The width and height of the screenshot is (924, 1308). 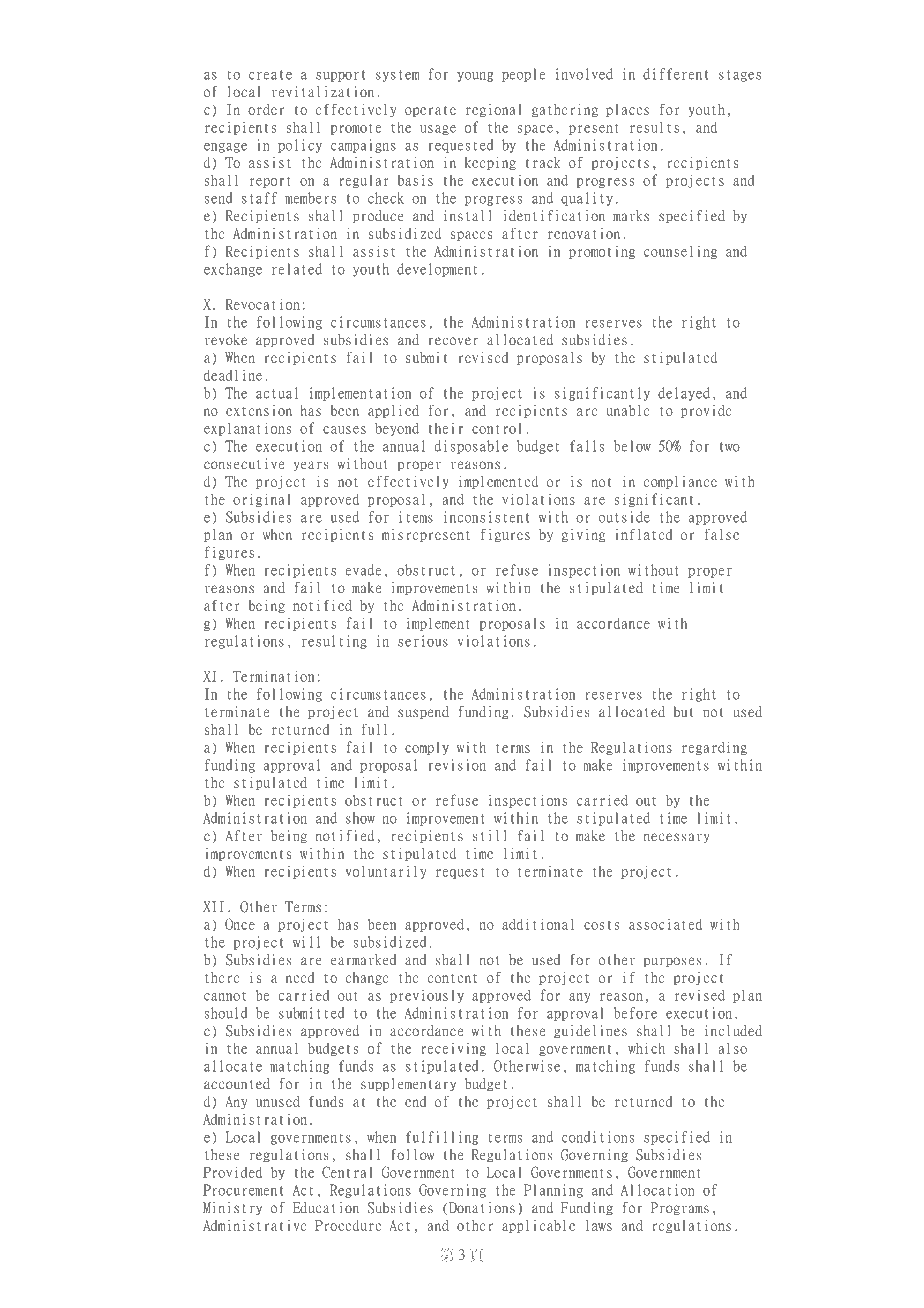 What do you see at coordinates (680, 1209) in the screenshot?
I see `Programs` at bounding box center [680, 1209].
